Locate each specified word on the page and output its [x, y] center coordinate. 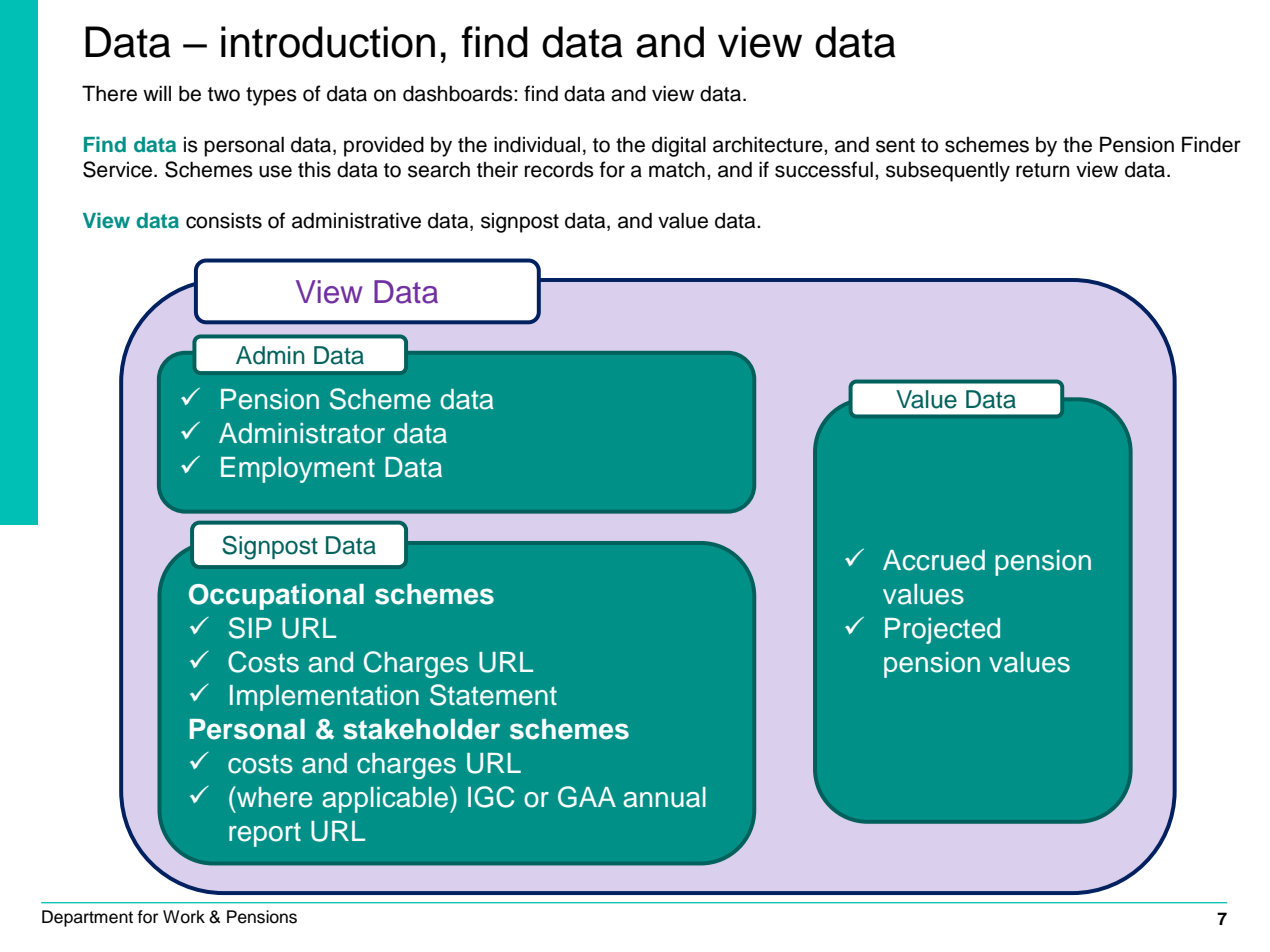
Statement [493, 695]
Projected [942, 631]
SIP [250, 628]
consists [224, 220]
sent [895, 145]
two [224, 94]
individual [537, 144]
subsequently [948, 171]
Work [184, 917]
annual [664, 797]
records [559, 169]
